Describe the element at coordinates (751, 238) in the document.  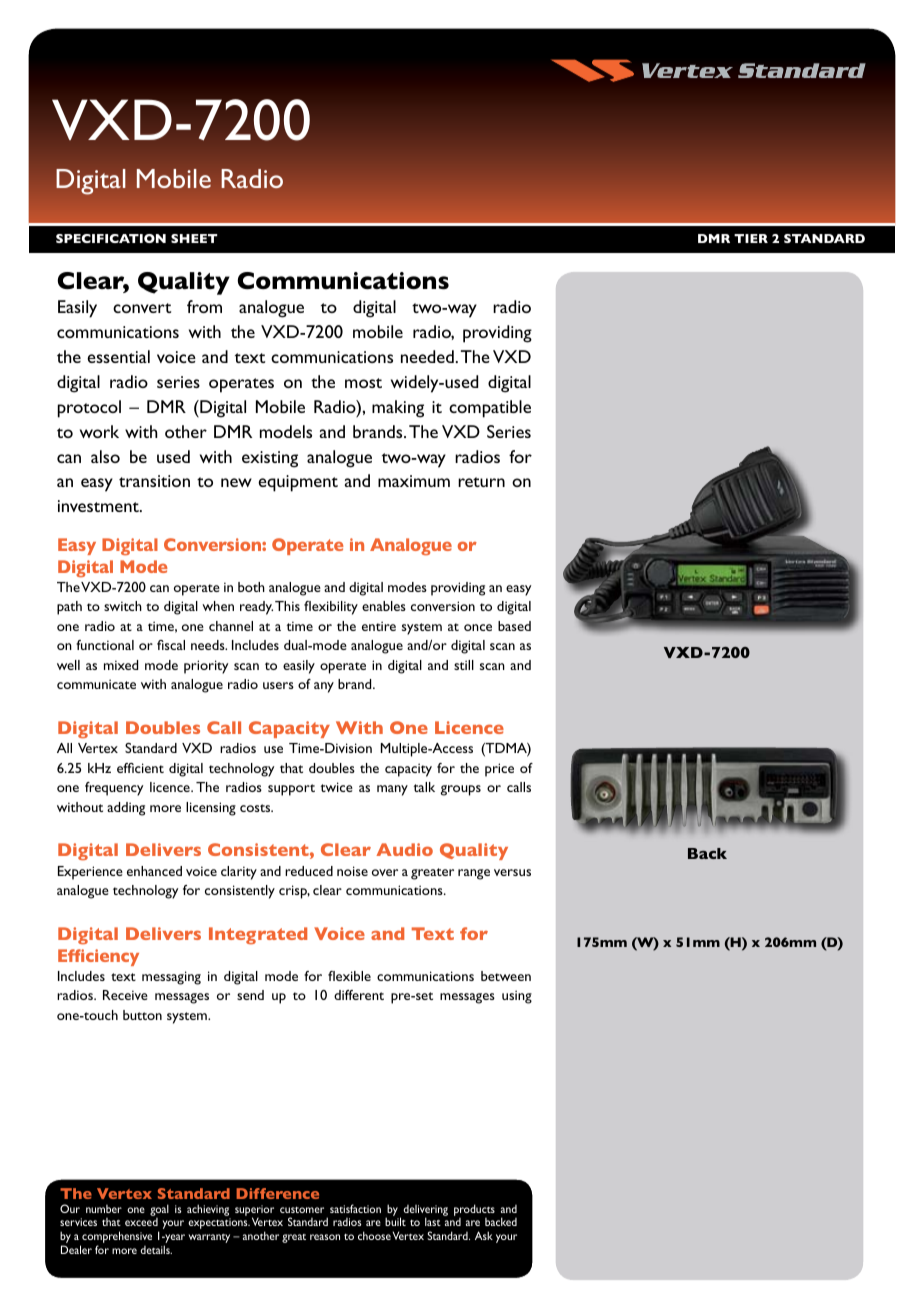
I see `Tier` at that location.
